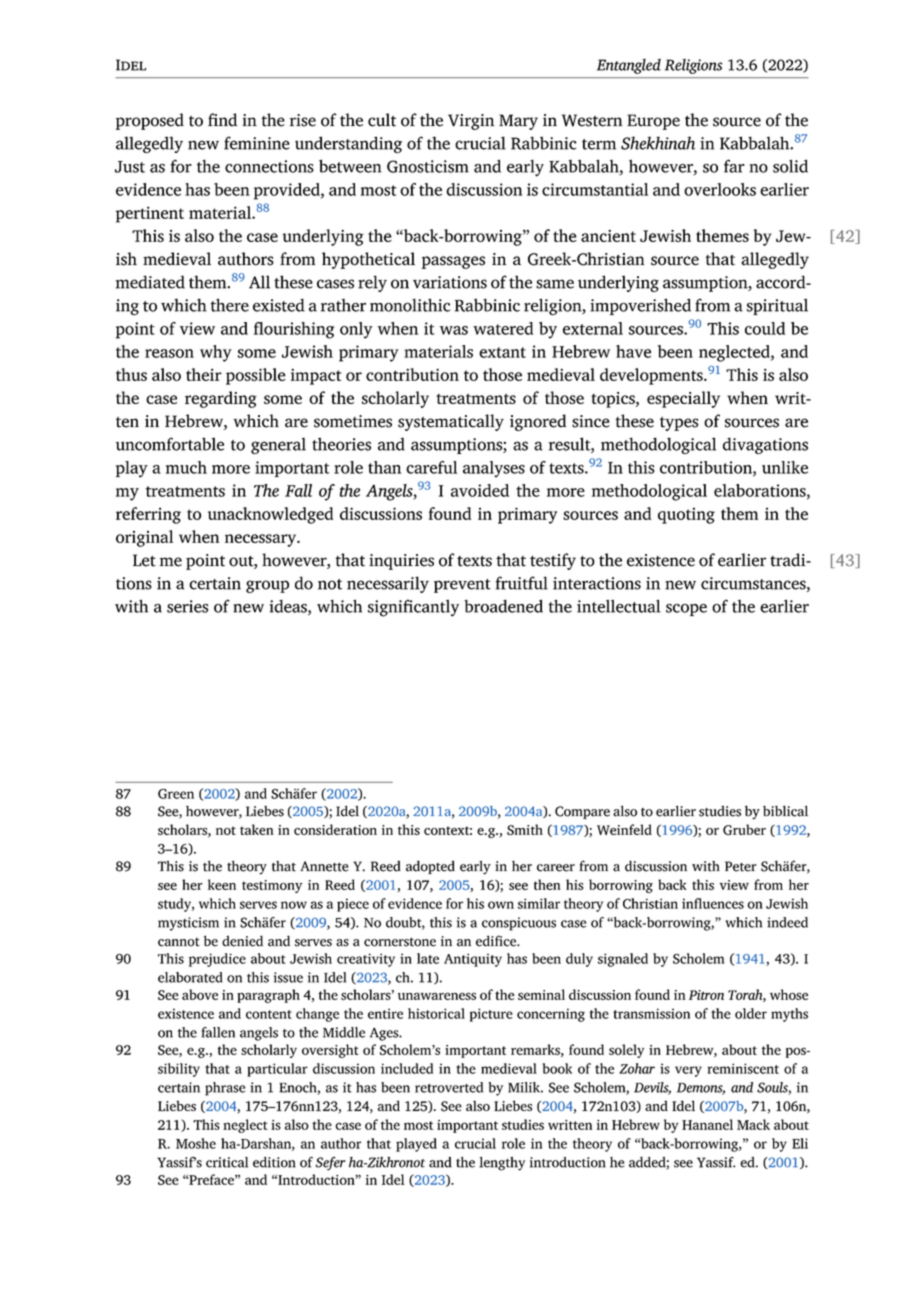 The height and width of the screenshot is (1308, 924). I want to click on scope, so click(686, 610).
